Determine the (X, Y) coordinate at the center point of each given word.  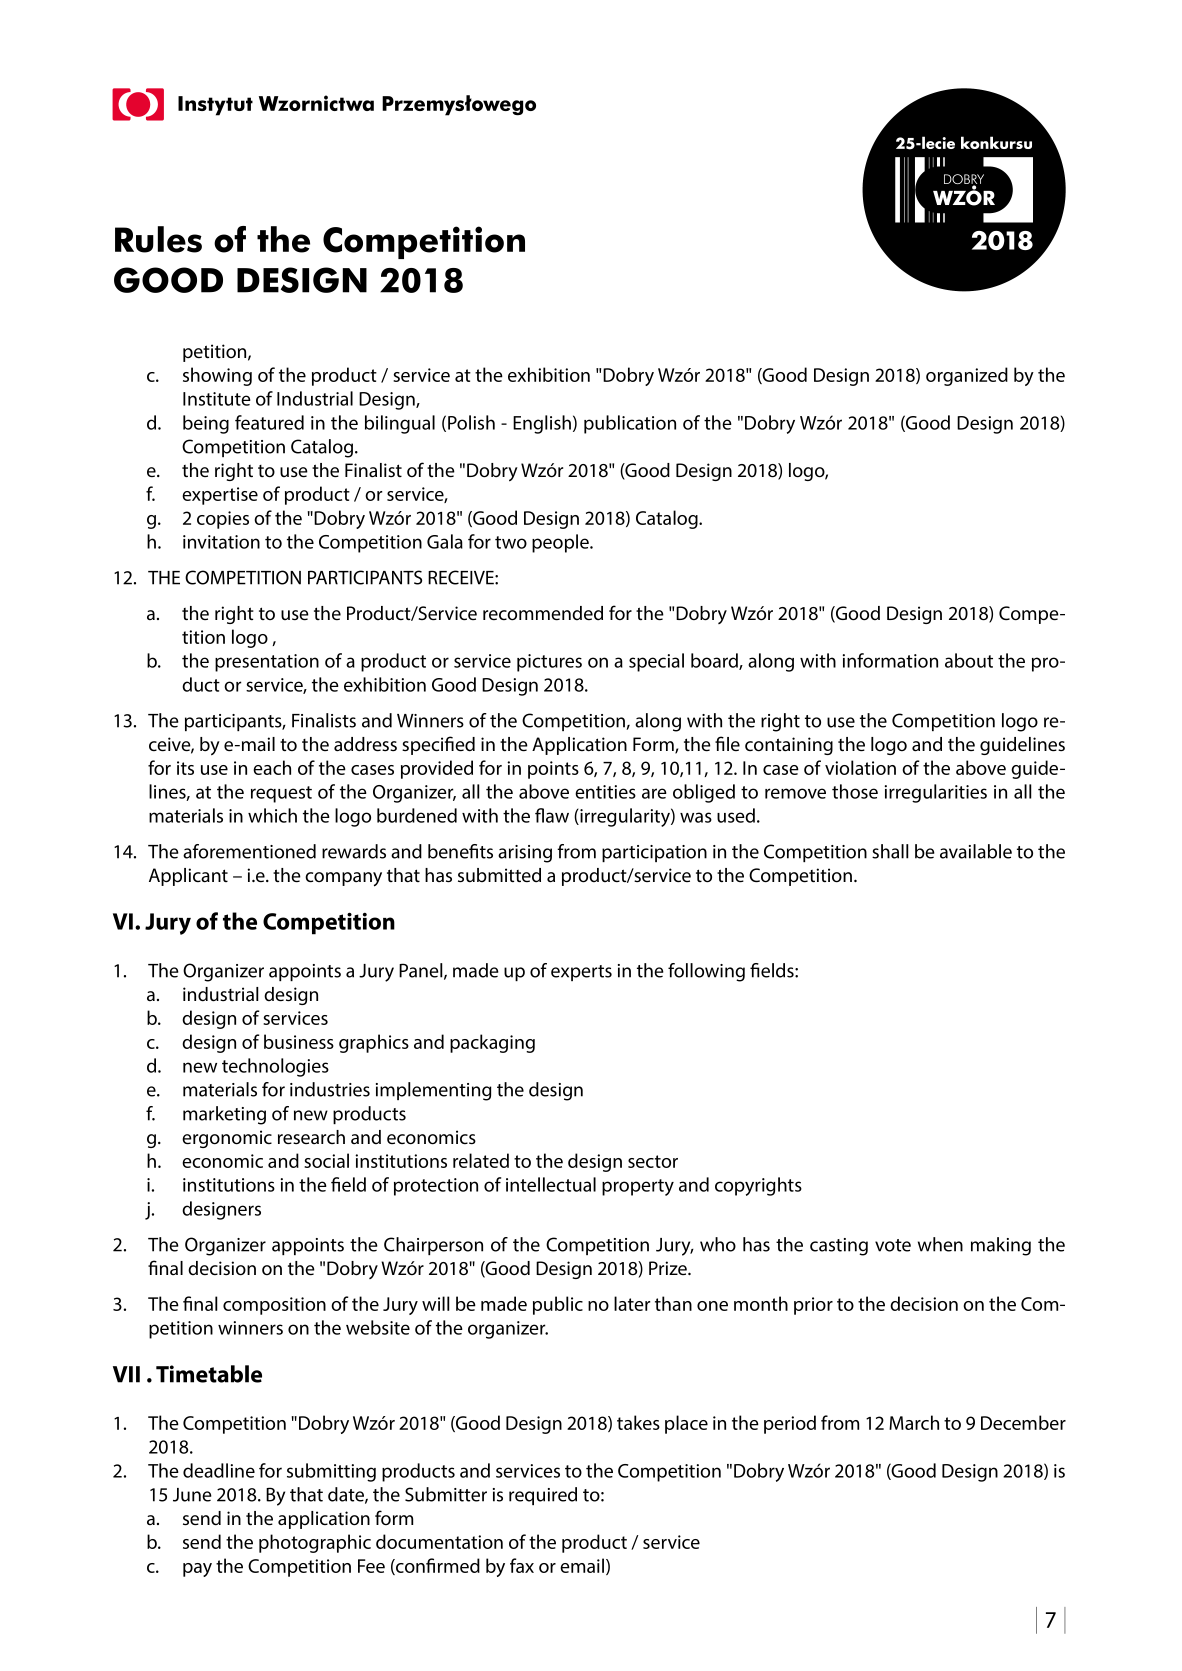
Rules (158, 239)
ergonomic (227, 1139)
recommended (543, 613)
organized (967, 376)
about (969, 660)
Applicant (188, 877)
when (940, 1244)
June (192, 1495)
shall (890, 851)
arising (525, 854)
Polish (471, 422)
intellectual (551, 1184)
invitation (221, 542)
